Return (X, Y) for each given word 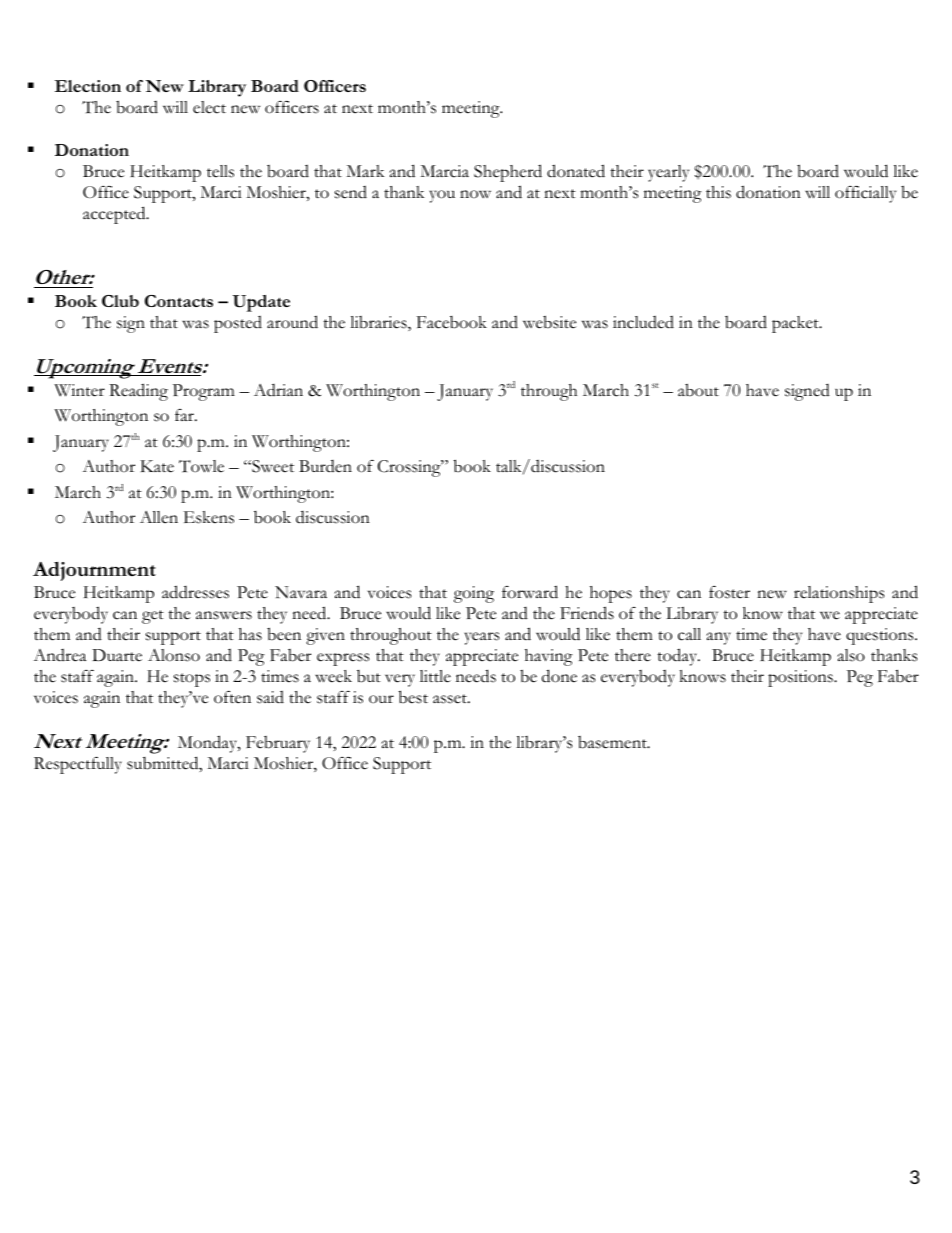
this (718, 192)
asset (451, 699)
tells (220, 171)
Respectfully (78, 765)
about (698, 390)
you (442, 196)
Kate (157, 466)
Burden (325, 466)
